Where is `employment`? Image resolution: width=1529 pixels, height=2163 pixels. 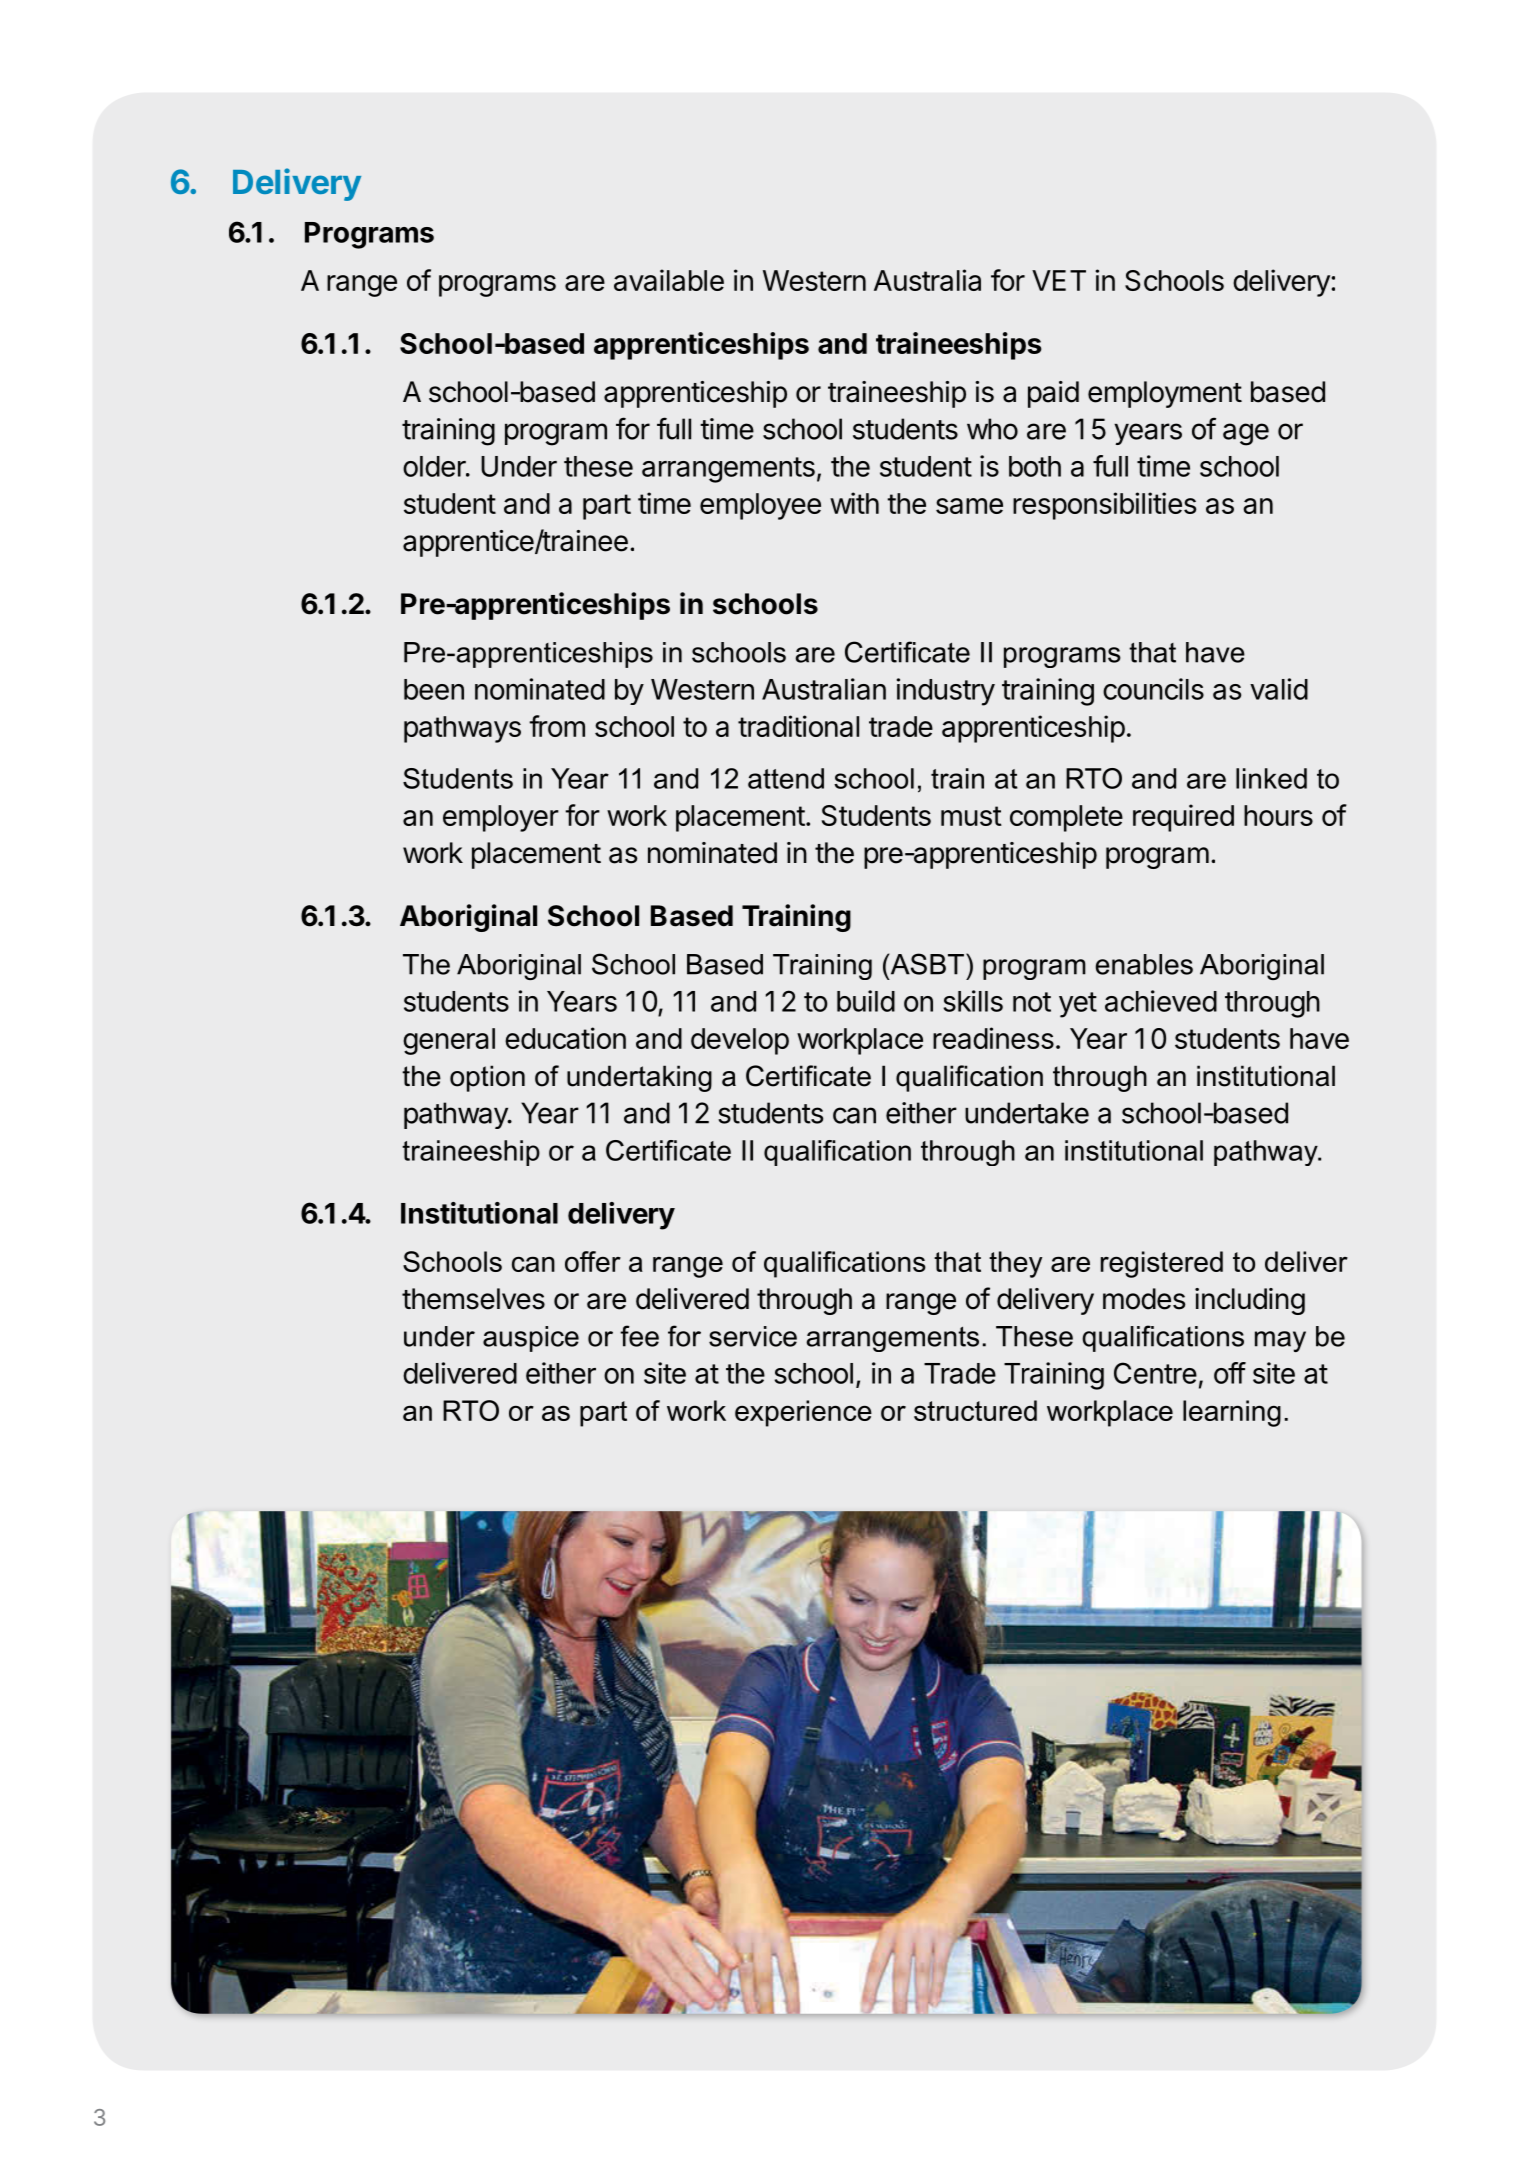
employment is located at coordinates (1165, 394).
